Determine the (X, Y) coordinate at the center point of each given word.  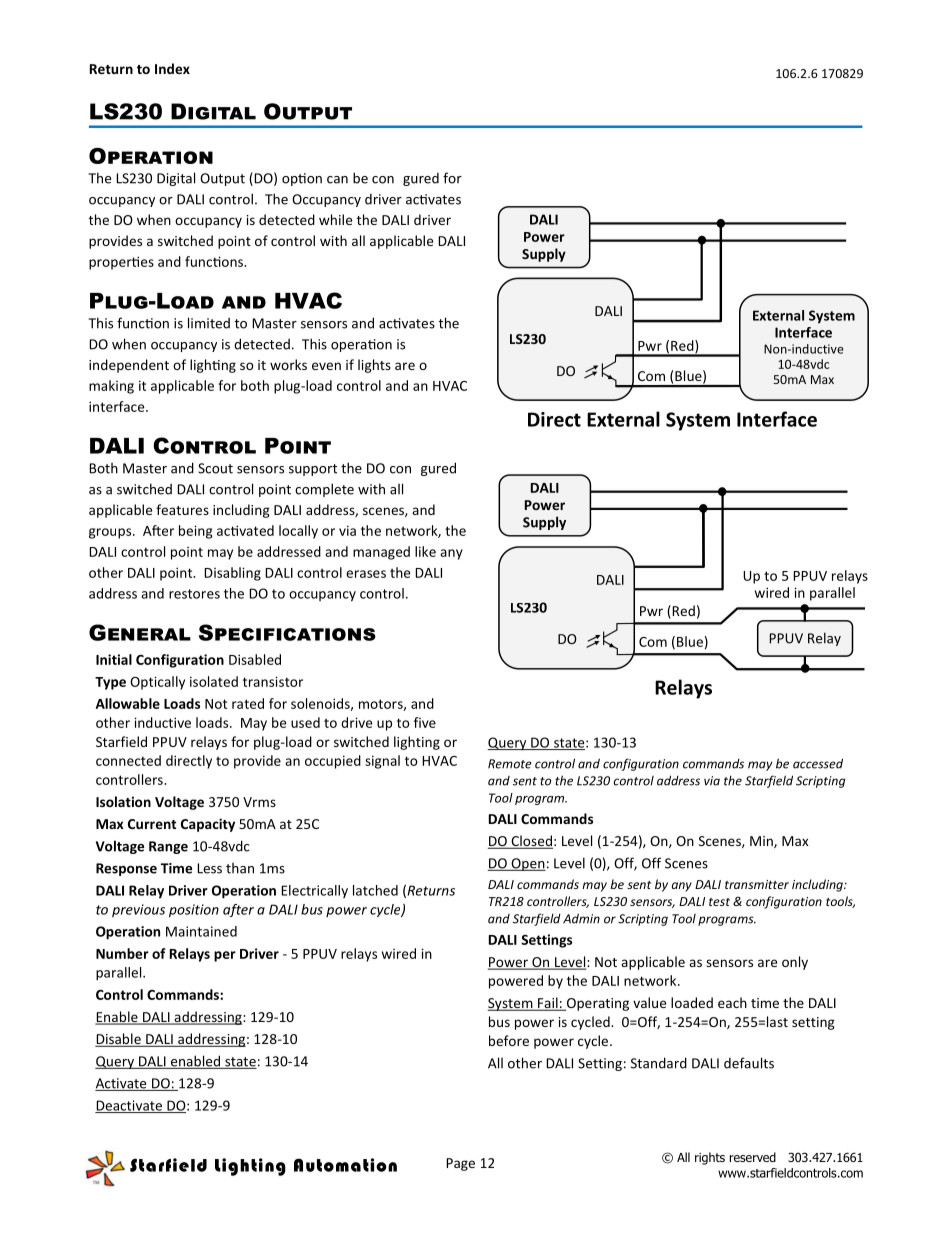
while (335, 219)
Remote (510, 764)
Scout (215, 468)
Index (172, 68)
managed (381, 553)
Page (460, 1164)
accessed (818, 763)
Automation (345, 1165)
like (425, 551)
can (337, 180)
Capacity (208, 825)
